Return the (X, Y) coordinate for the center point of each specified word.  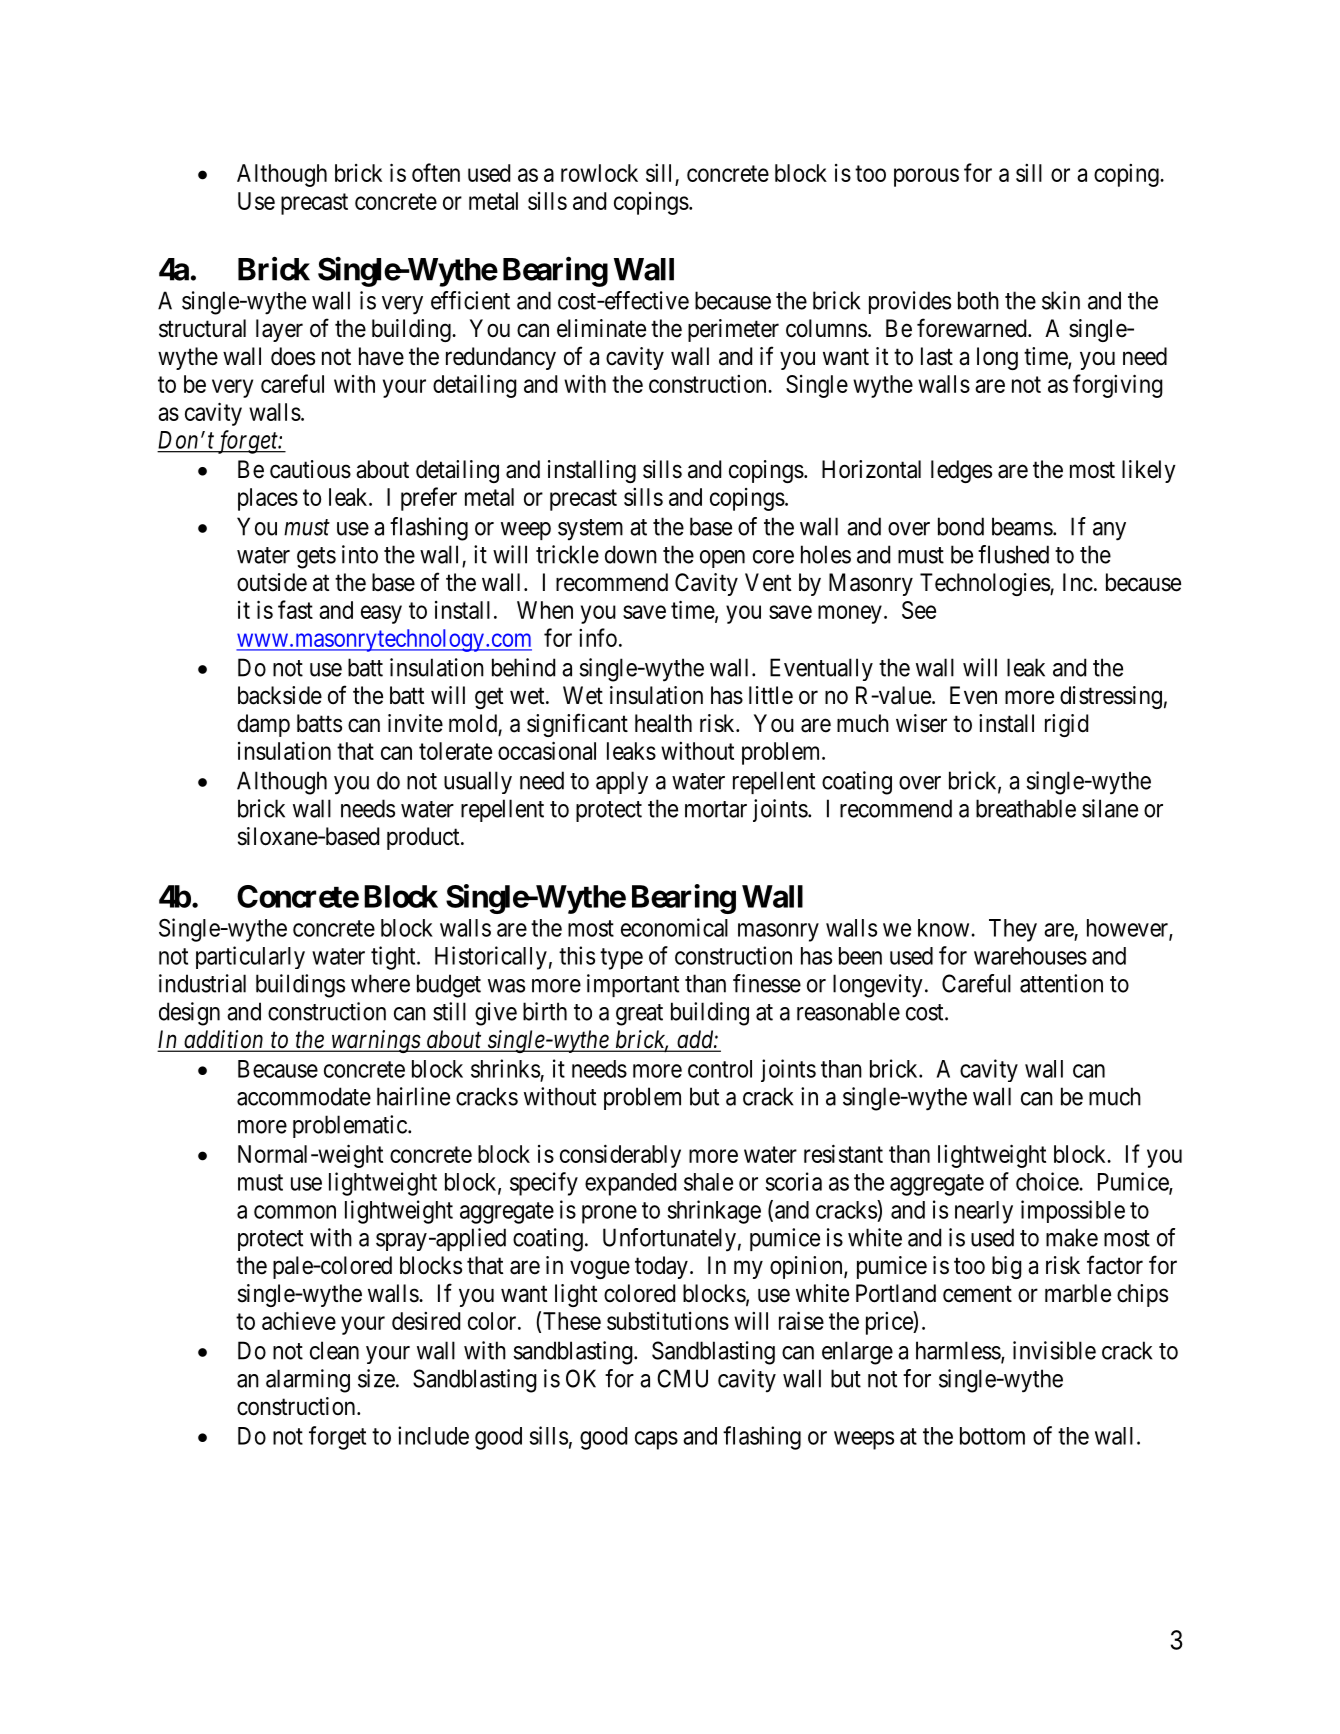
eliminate (601, 328)
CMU (682, 1378)
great (639, 1015)
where (380, 983)
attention (1061, 983)
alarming (308, 1381)
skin (1061, 300)
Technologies (985, 584)
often (436, 172)
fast (295, 609)
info (598, 637)
